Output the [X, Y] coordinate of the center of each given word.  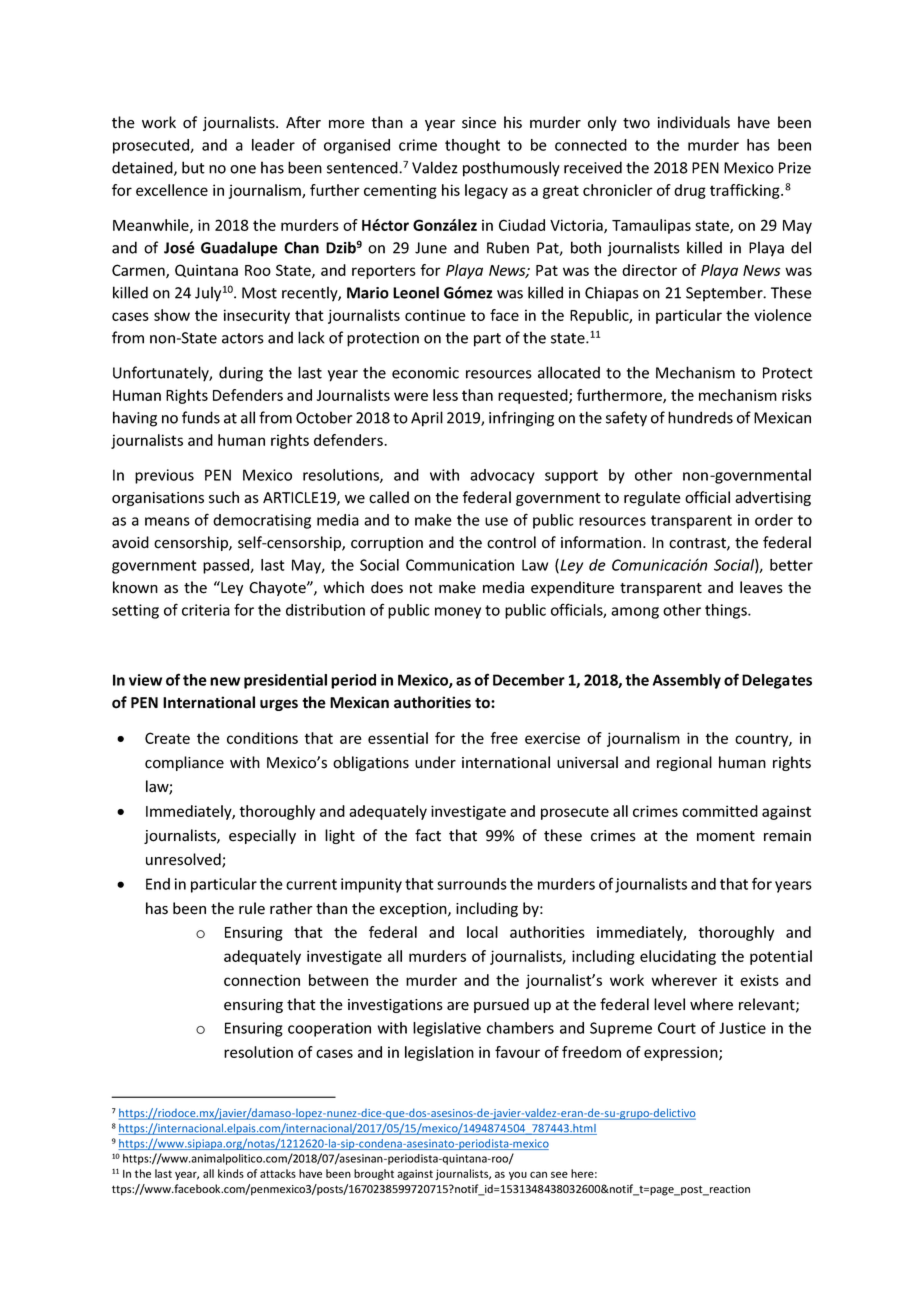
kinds [231, 1173]
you [518, 1175]
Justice [742, 1028]
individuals [694, 122]
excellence [172, 190]
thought [472, 146]
